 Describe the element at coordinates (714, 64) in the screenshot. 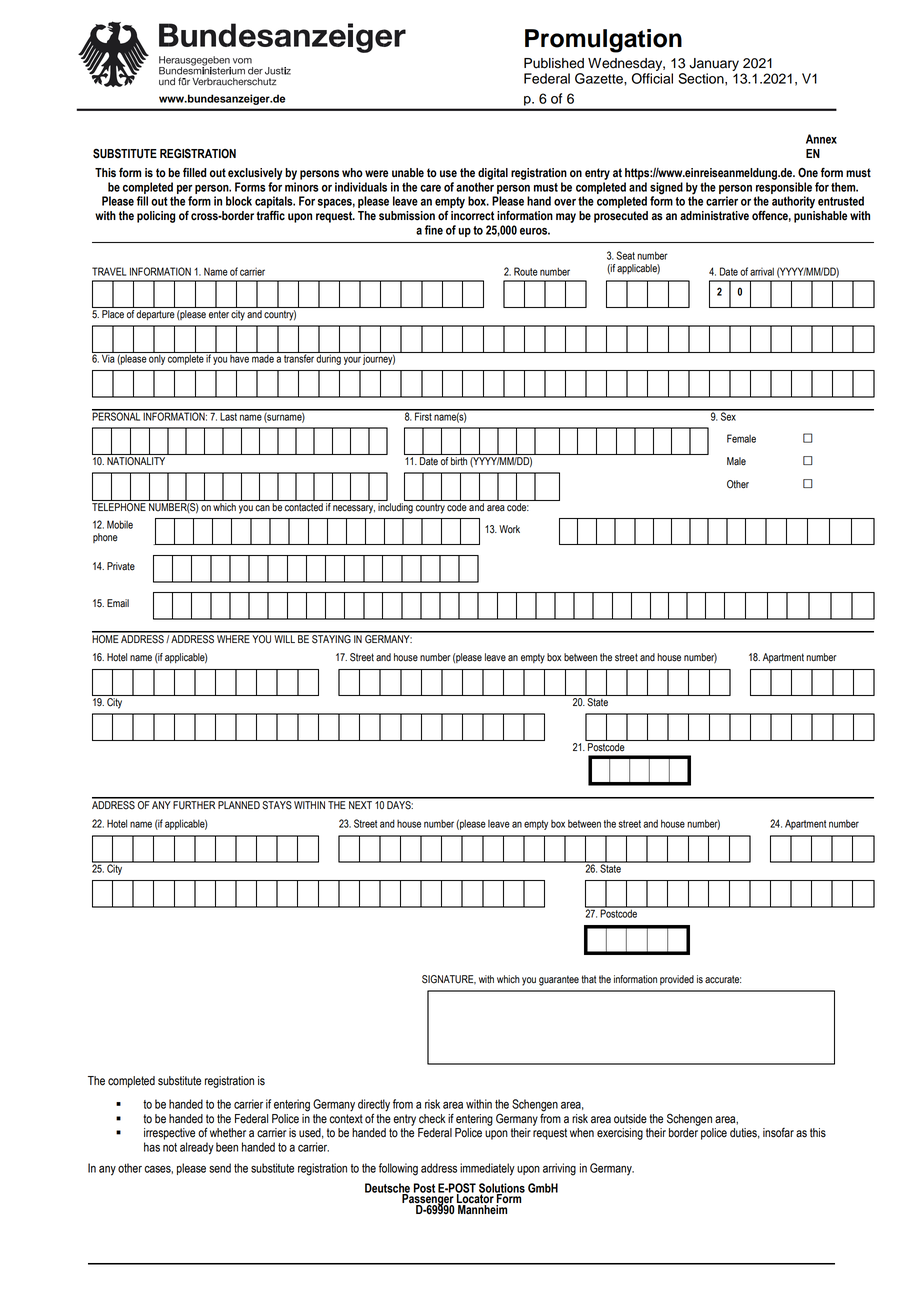

I see `January` at that location.
